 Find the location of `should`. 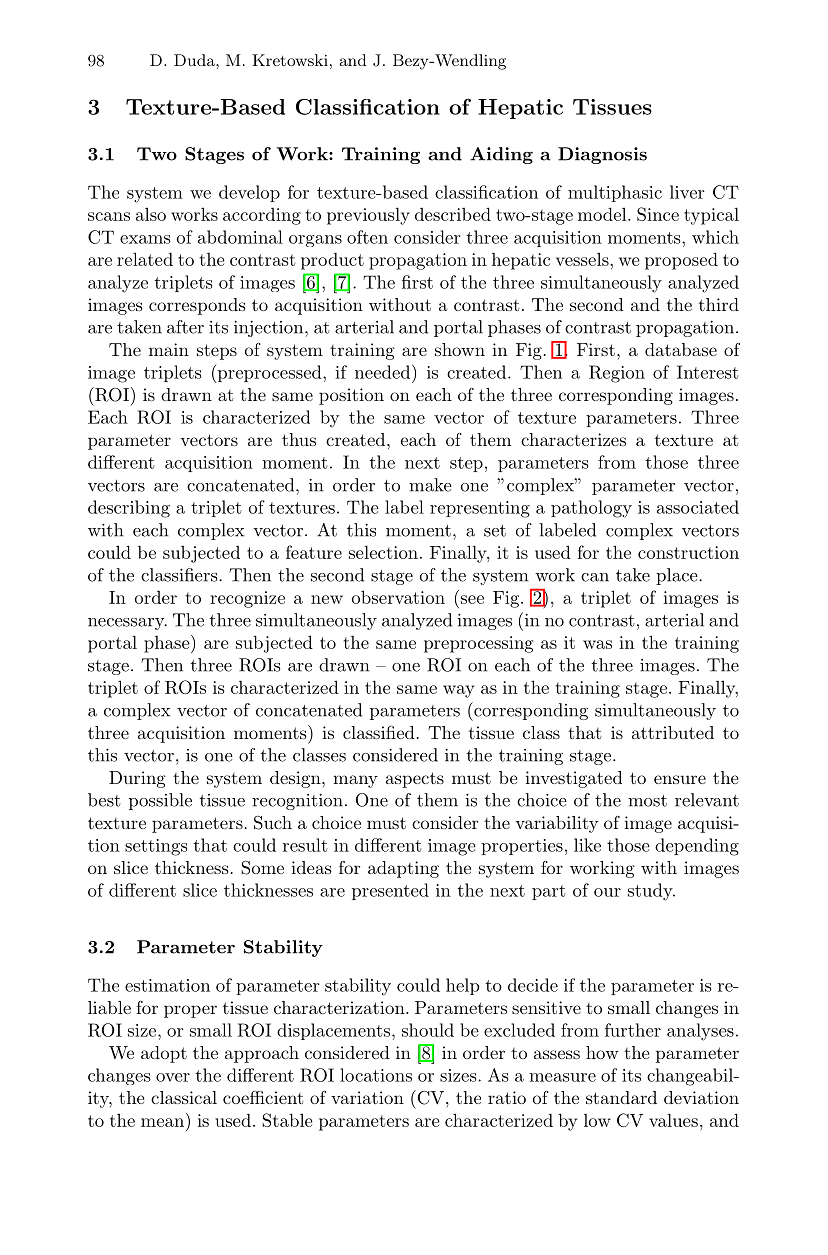

should is located at coordinates (428, 1030).
